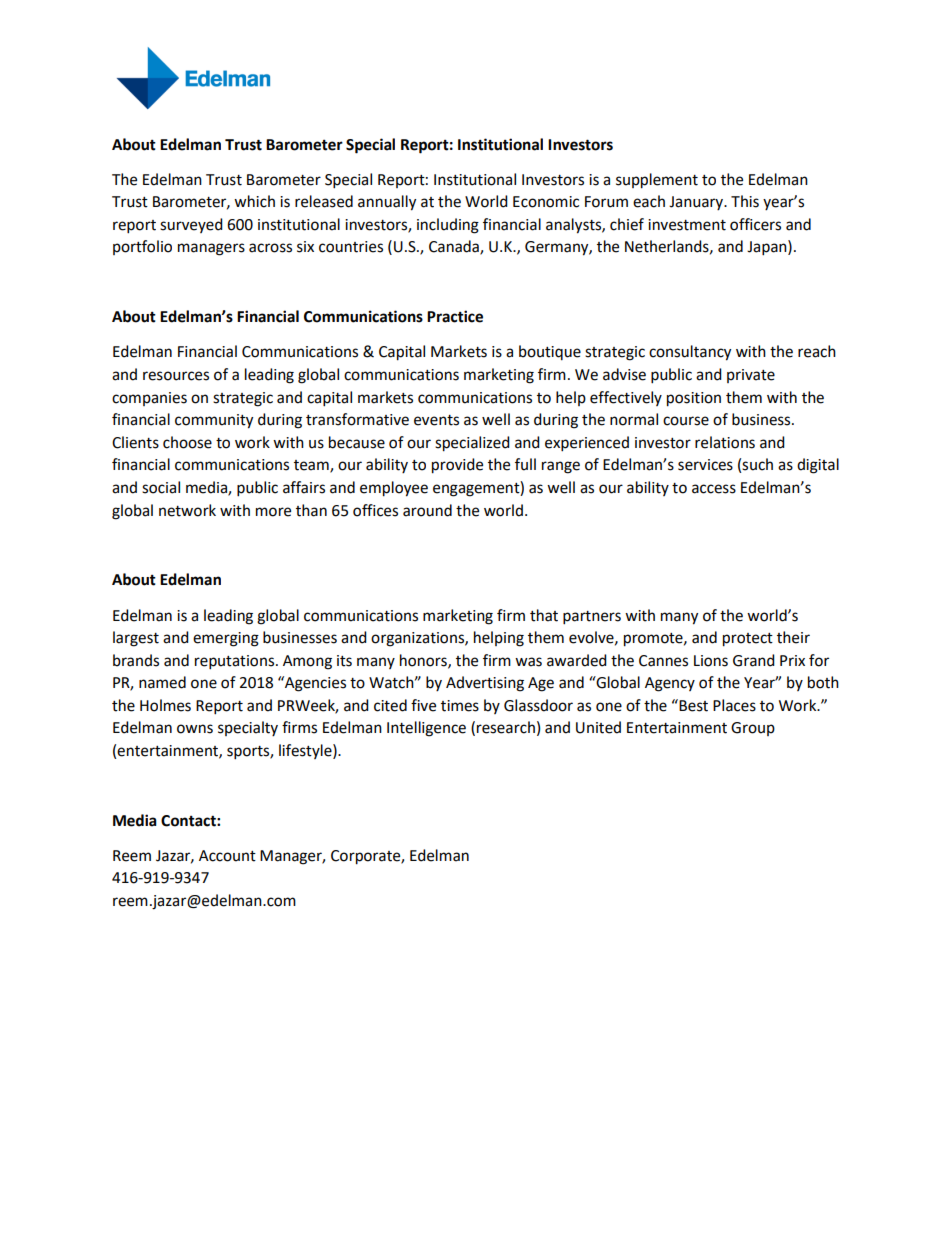 This screenshot has width=952, height=1233. I want to click on This, so click(745, 201).
